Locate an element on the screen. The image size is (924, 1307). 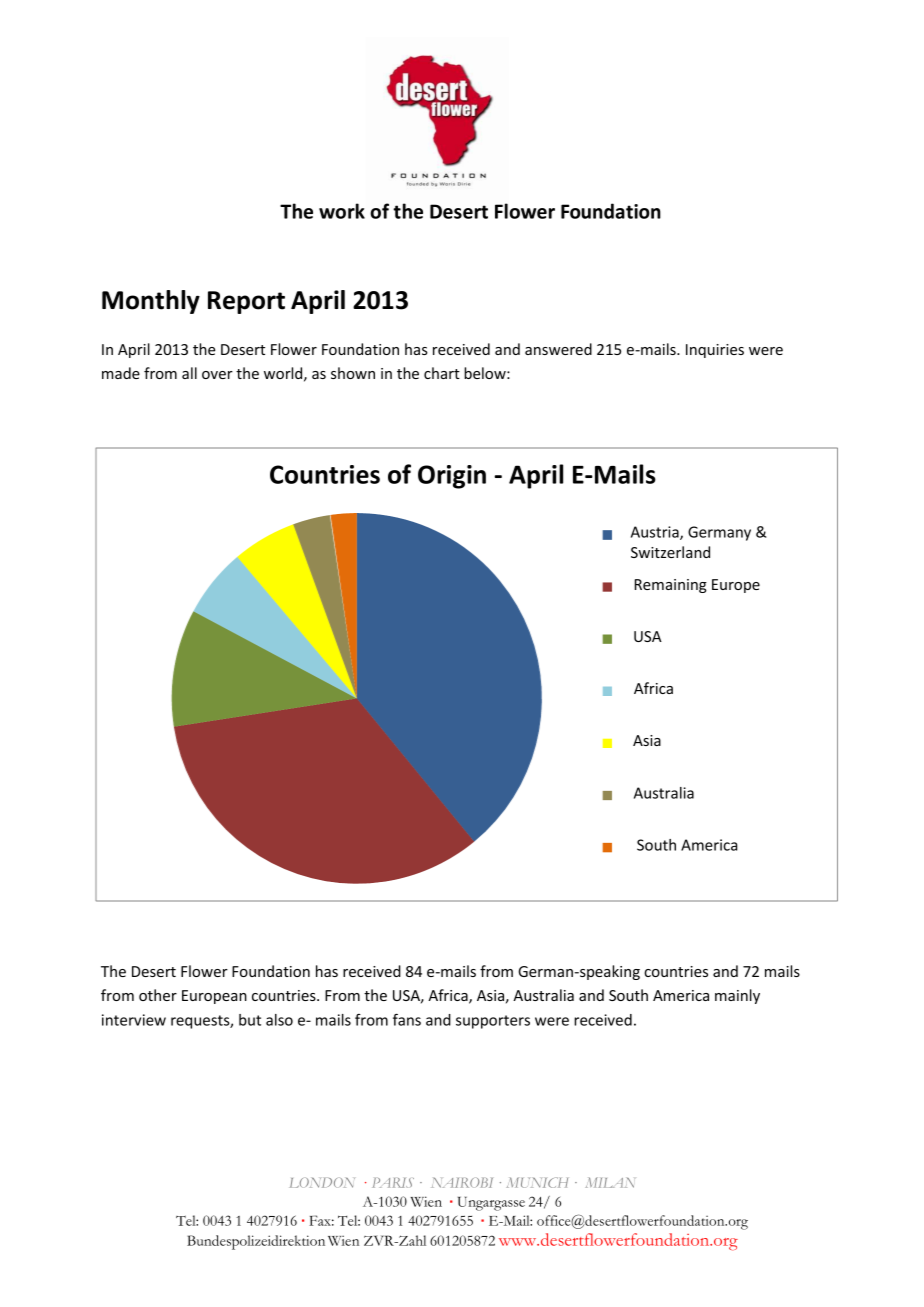
Inquiries is located at coordinates (715, 351).
